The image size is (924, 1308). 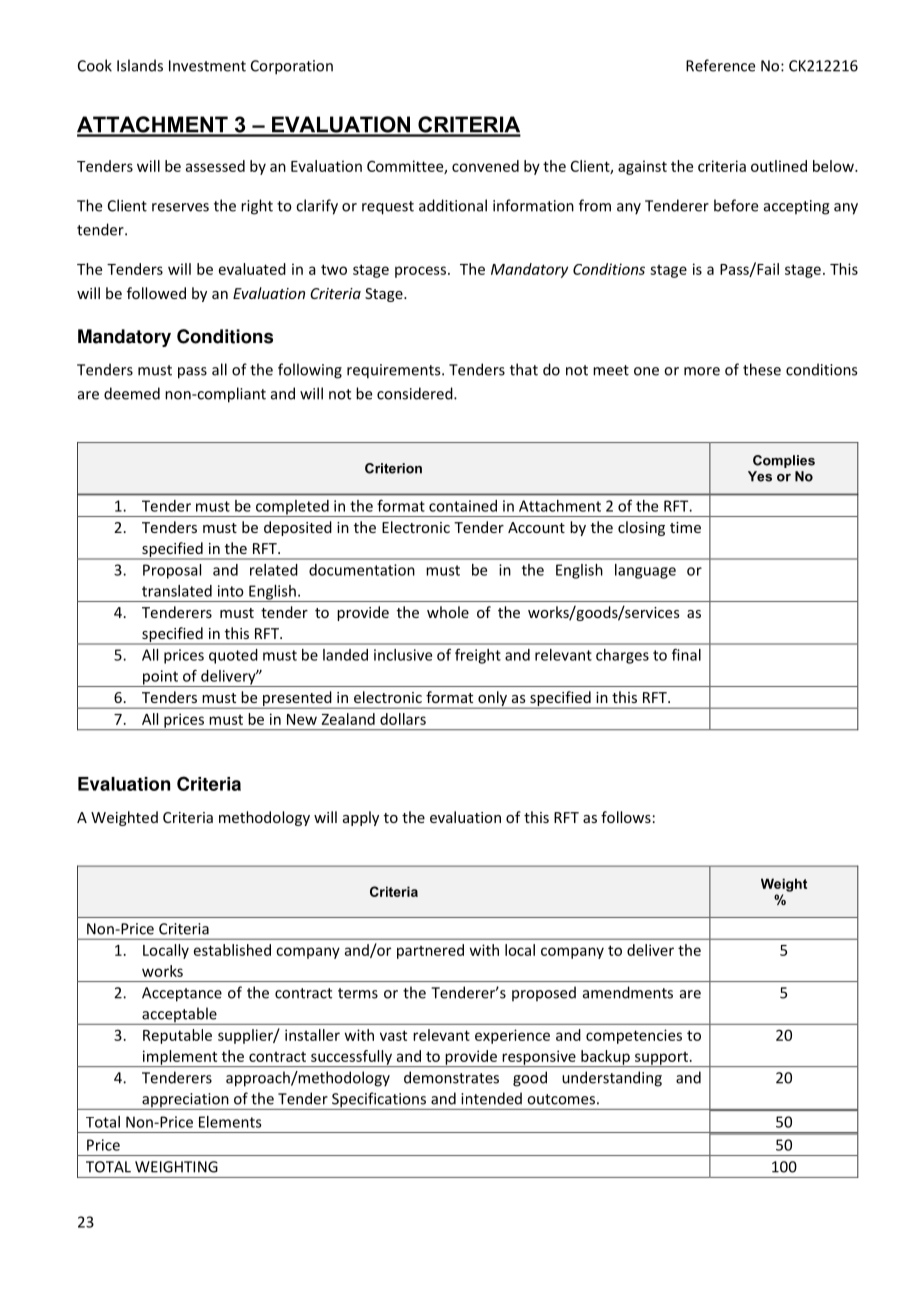 I want to click on contained, so click(x=463, y=506).
